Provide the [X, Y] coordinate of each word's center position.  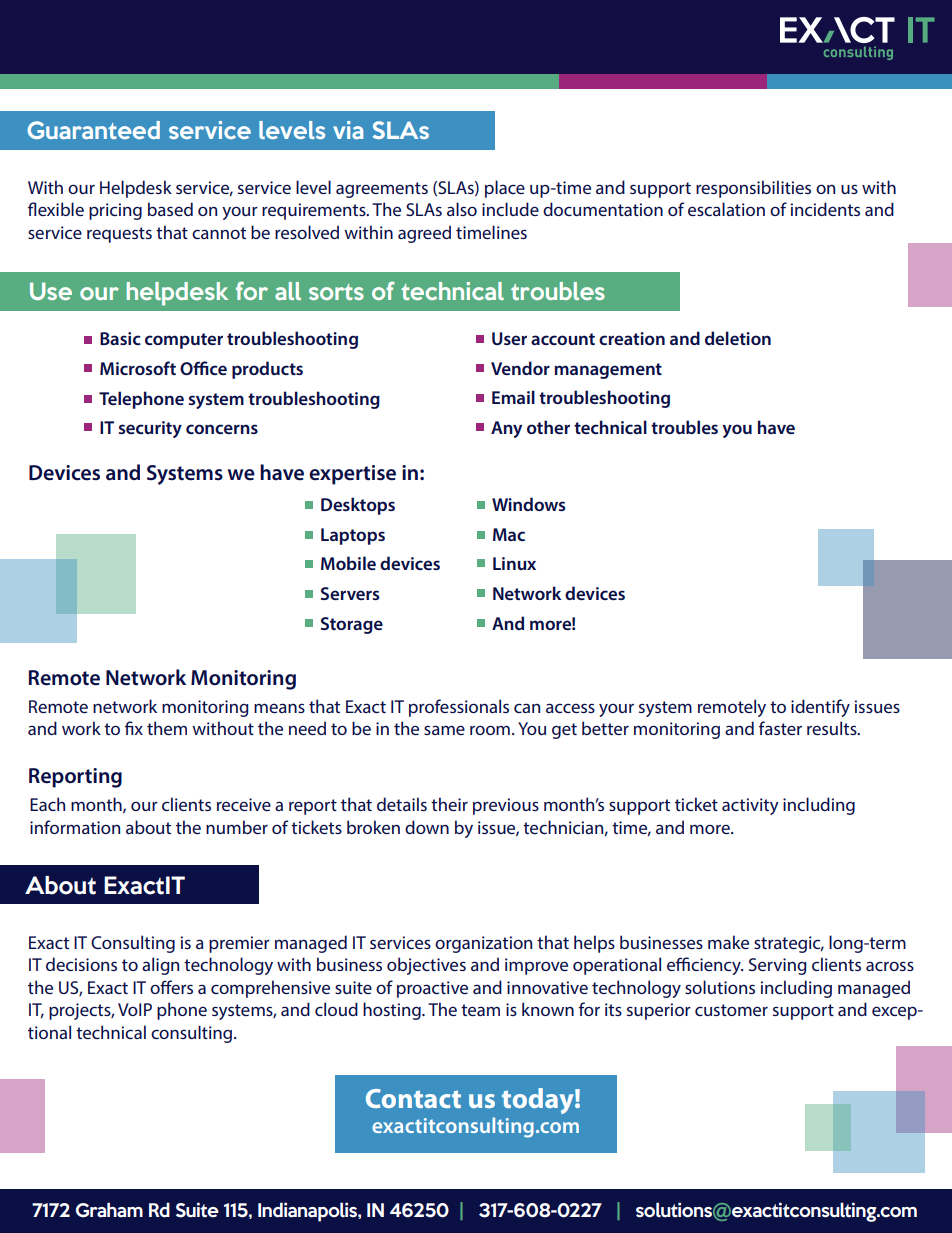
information [75, 827]
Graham [109, 1210]
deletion [738, 338]
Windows [529, 504]
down [427, 827]
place [505, 189]
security [150, 429]
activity [750, 806]
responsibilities [753, 189]
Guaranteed [93, 130]
